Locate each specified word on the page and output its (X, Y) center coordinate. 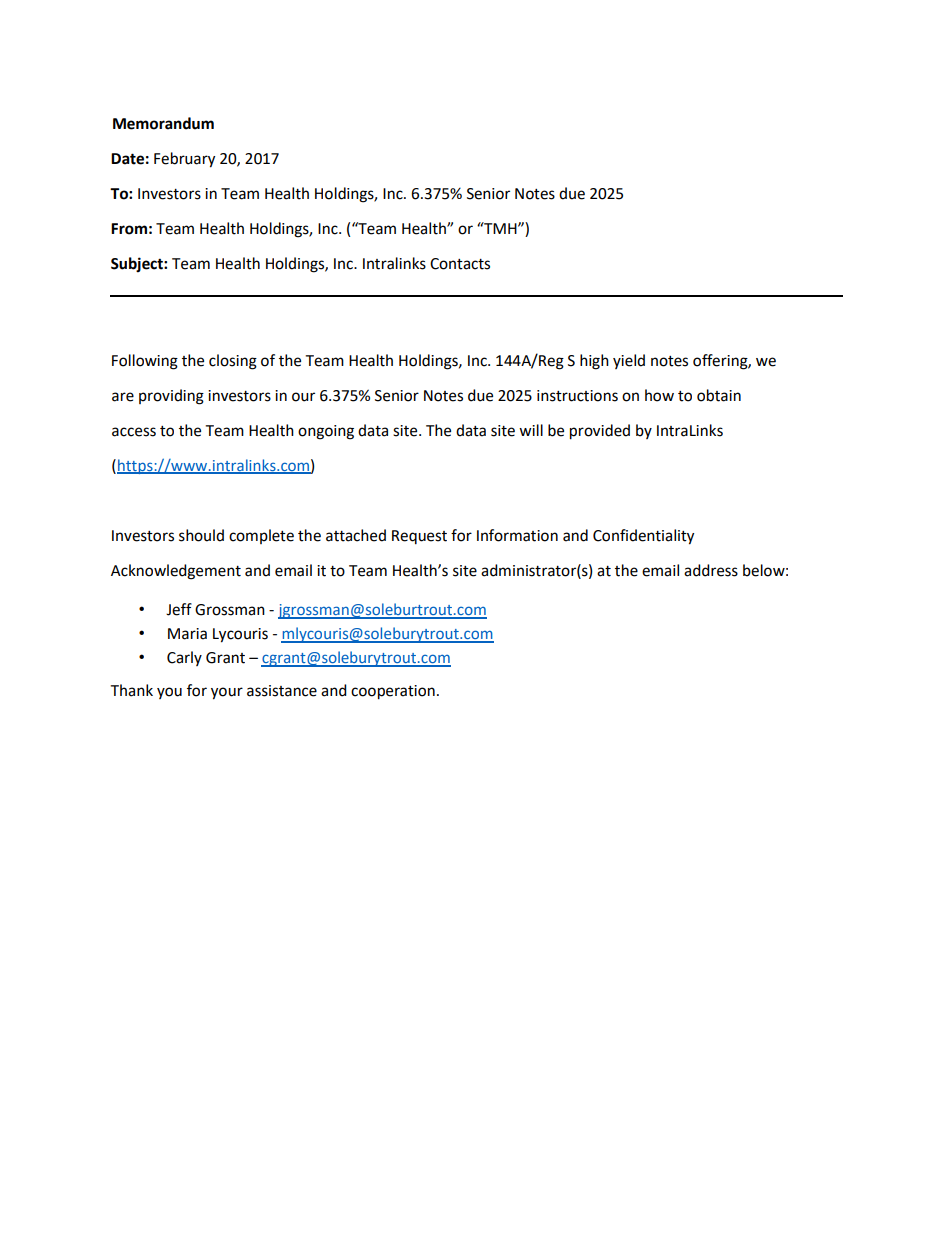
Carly (184, 658)
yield (629, 361)
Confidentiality (643, 537)
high (594, 362)
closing (233, 362)
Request (419, 537)
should (201, 535)
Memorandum (163, 123)
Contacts (460, 264)
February (184, 160)
